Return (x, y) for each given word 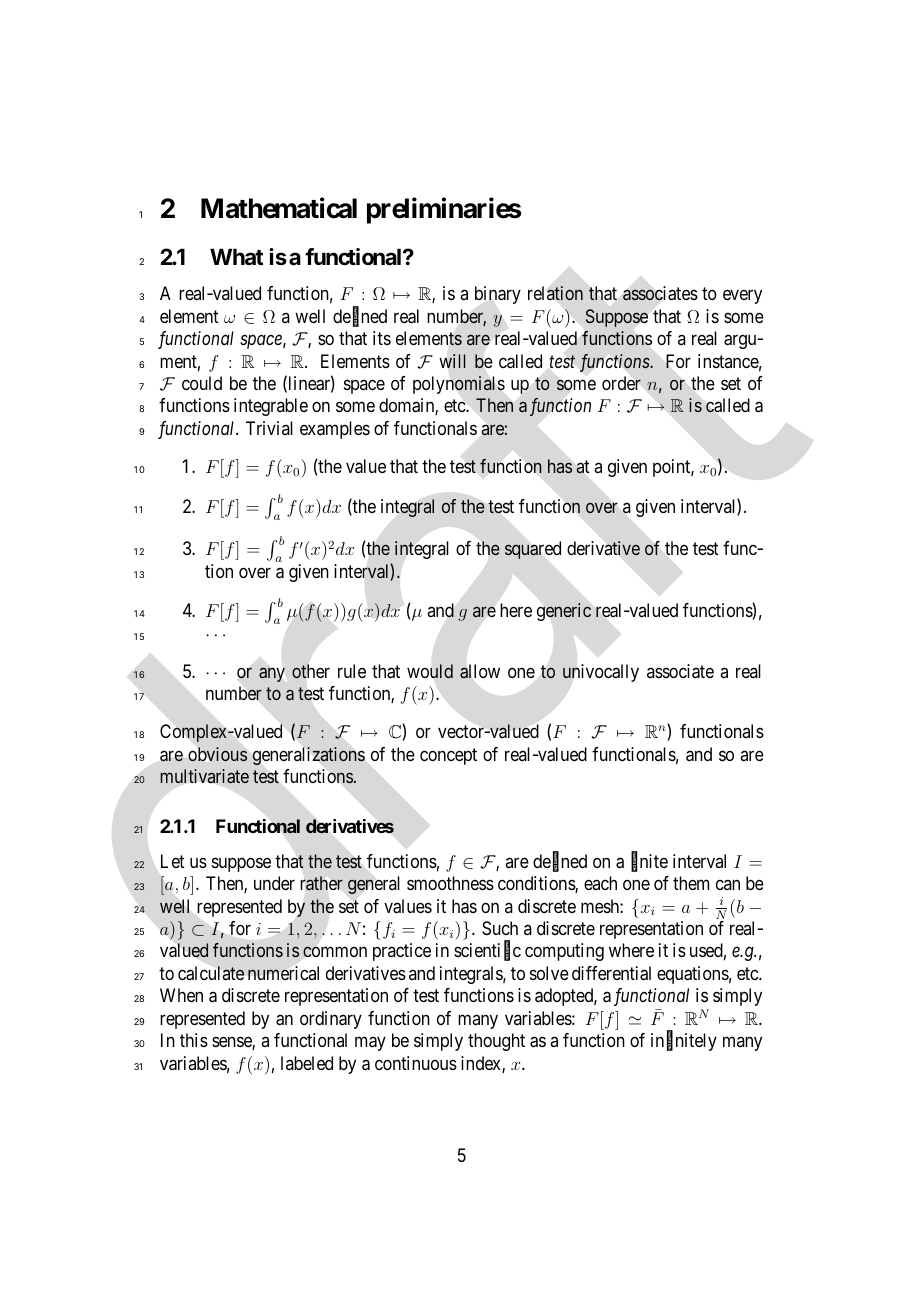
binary (498, 295)
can (728, 885)
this (194, 1040)
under (274, 883)
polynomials (459, 385)
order (621, 383)
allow (480, 671)
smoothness (450, 883)
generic (564, 612)
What (236, 256)
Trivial (269, 428)
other (311, 671)
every (742, 297)
